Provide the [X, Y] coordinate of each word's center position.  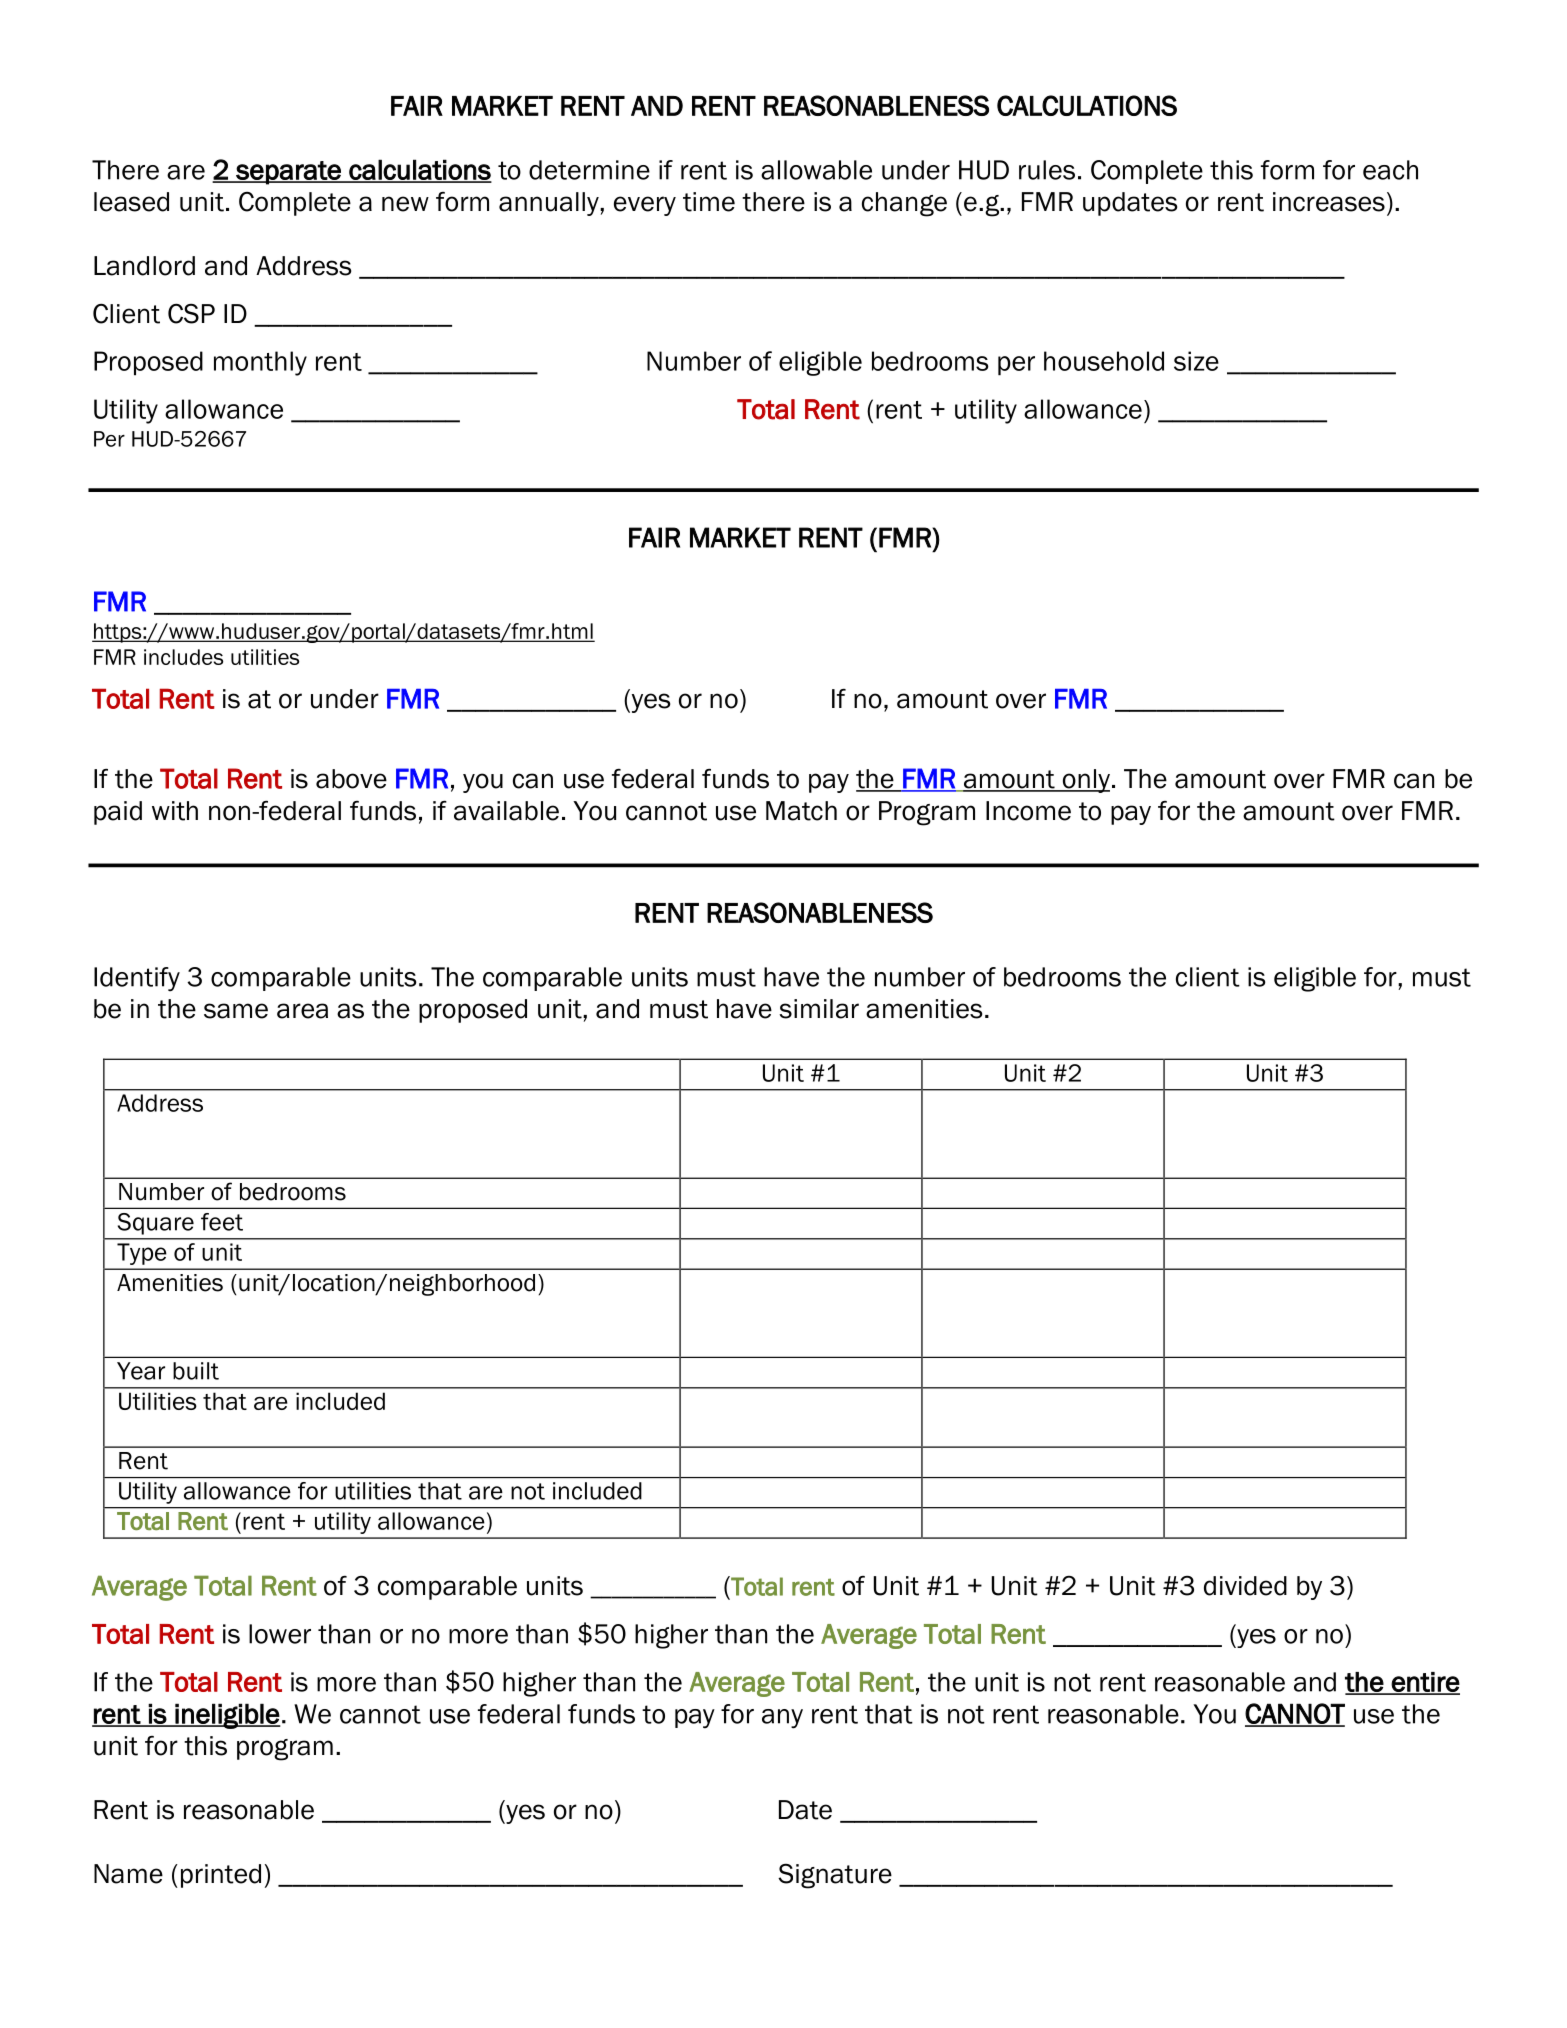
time [709, 202]
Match [801, 811]
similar [819, 1009]
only [1085, 781]
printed [221, 1876]
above [351, 779]
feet [222, 1222]
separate [288, 173]
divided [1245, 1586]
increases [1329, 202]
